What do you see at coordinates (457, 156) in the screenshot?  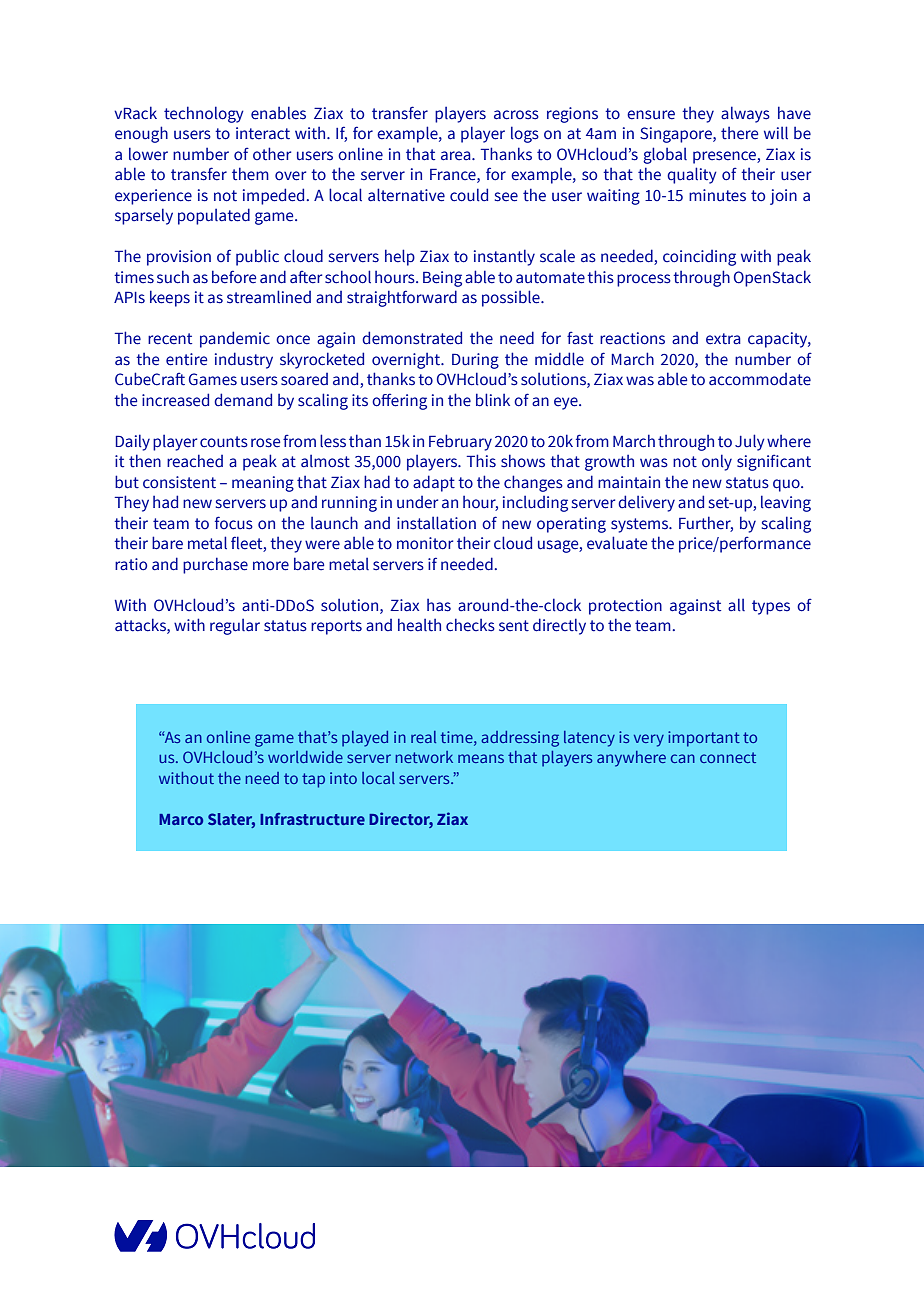 I see `area` at bounding box center [457, 156].
